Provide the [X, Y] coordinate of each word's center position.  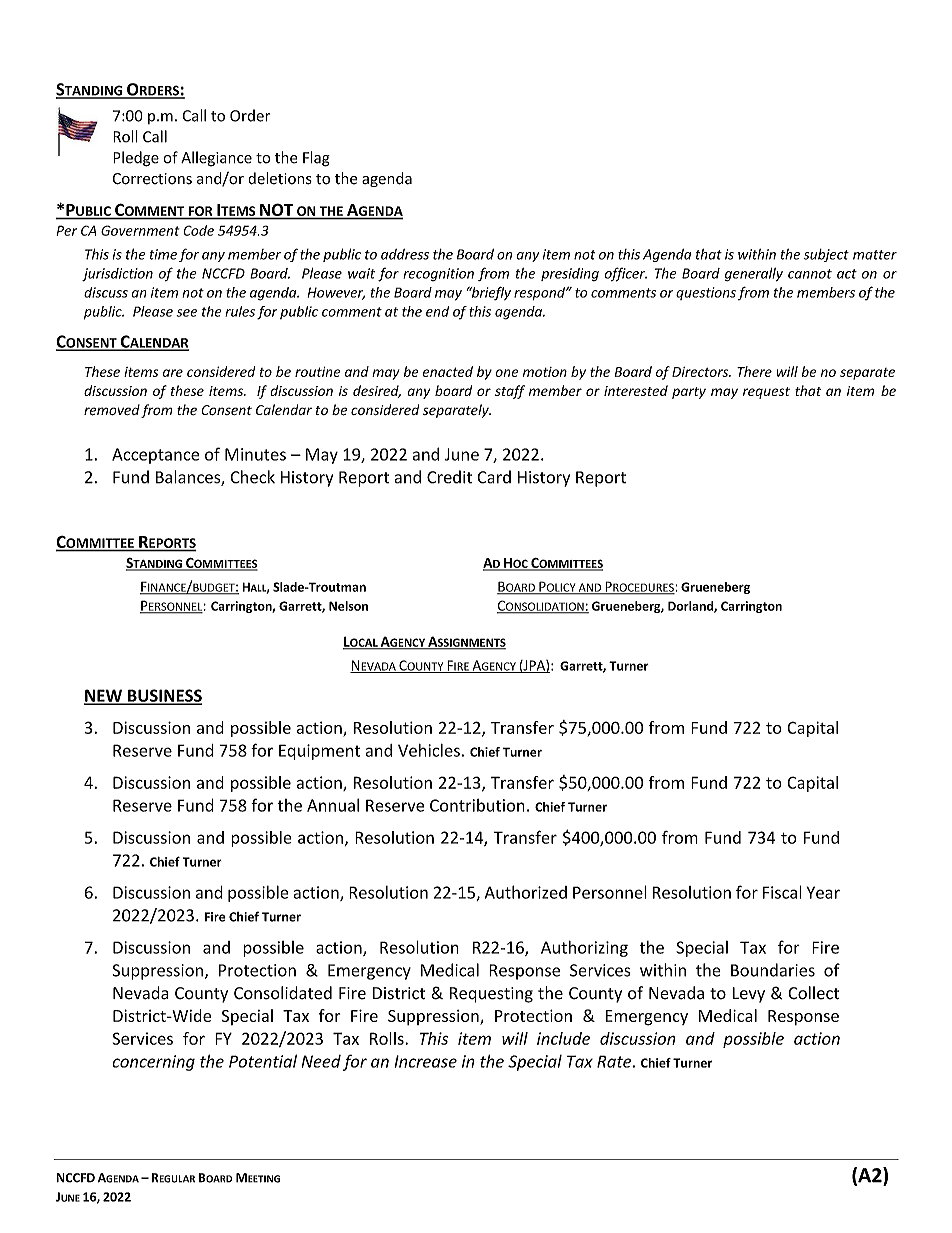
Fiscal [782, 892]
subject [826, 255]
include [563, 1038]
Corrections [152, 179]
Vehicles [429, 750]
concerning [153, 1063]
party [689, 393]
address [405, 254]
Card [494, 477]
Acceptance [156, 456]
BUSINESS [164, 696]
